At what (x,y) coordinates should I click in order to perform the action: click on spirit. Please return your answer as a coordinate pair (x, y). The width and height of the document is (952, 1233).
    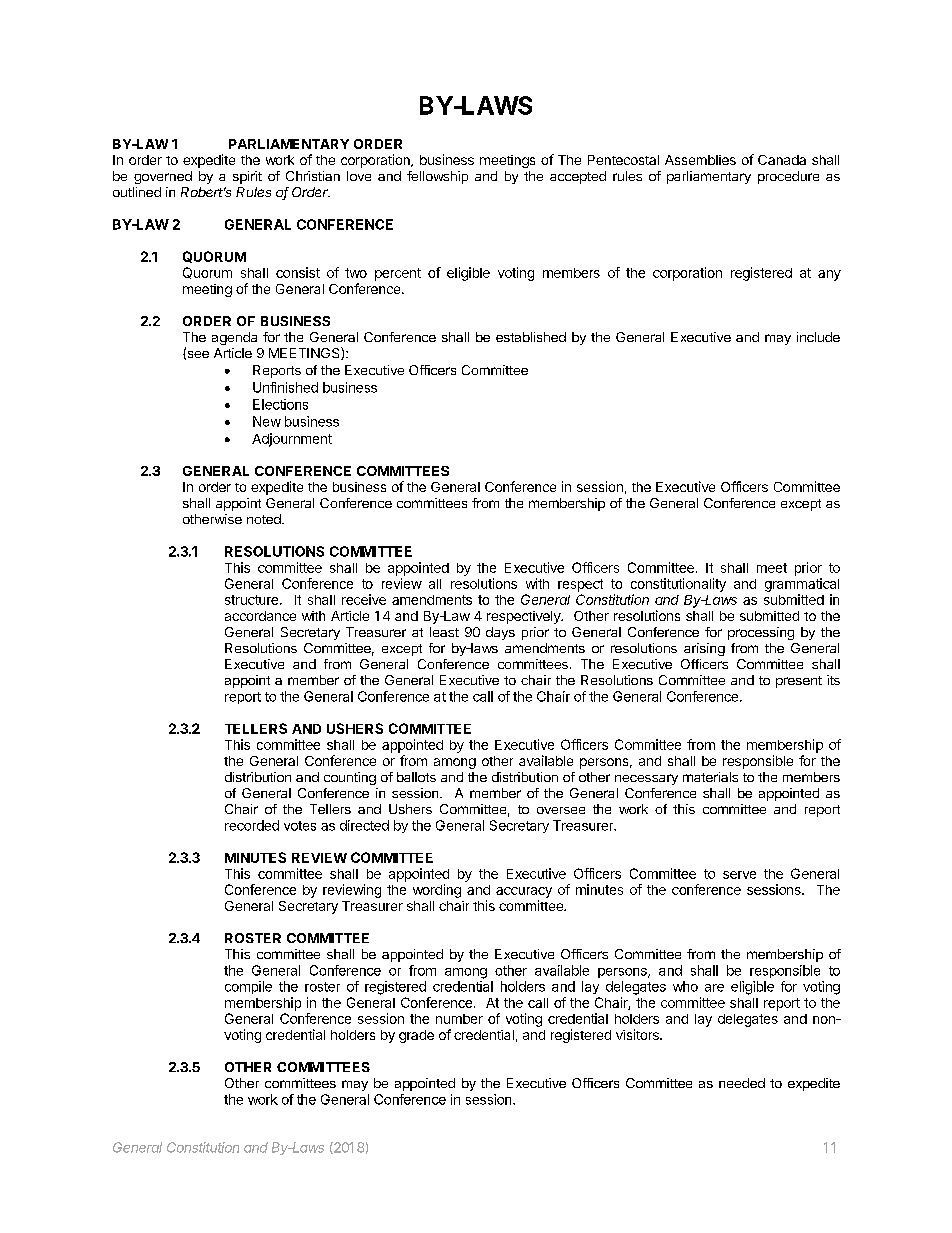
    Looking at the image, I should click on (247, 177).
